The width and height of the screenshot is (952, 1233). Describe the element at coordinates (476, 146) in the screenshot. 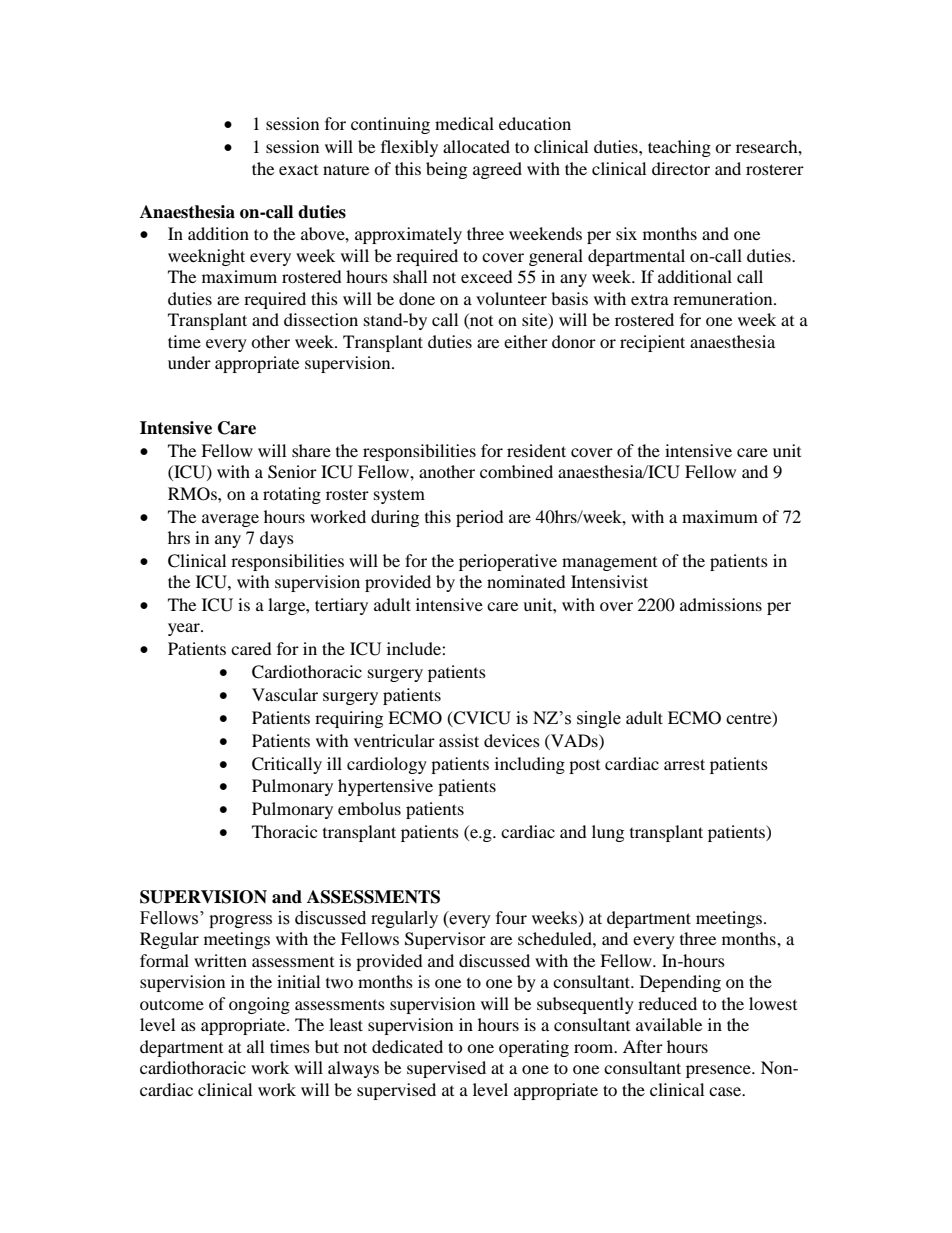

I see `allocated` at that location.
